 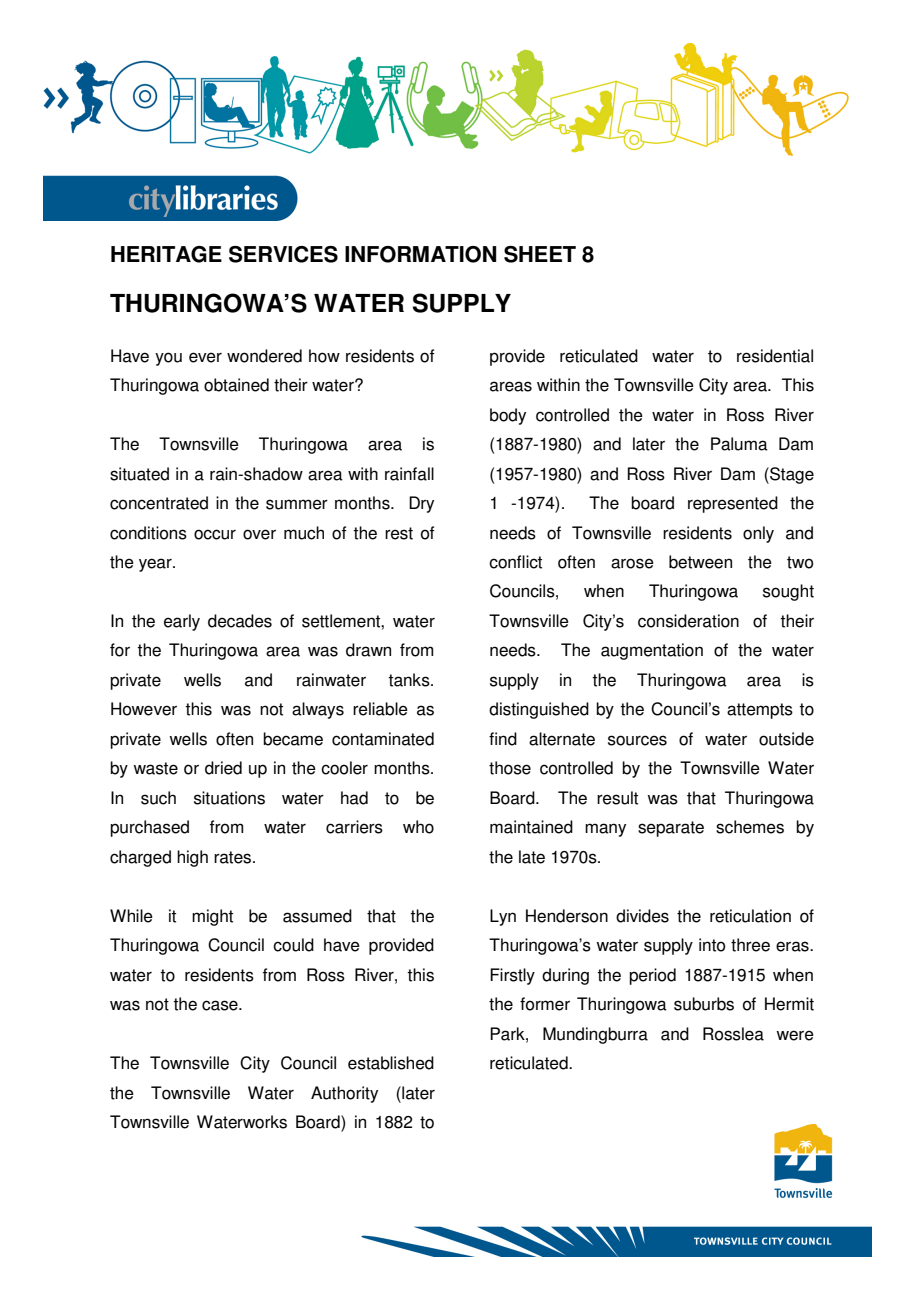 I want to click on tanks, so click(x=410, y=680).
